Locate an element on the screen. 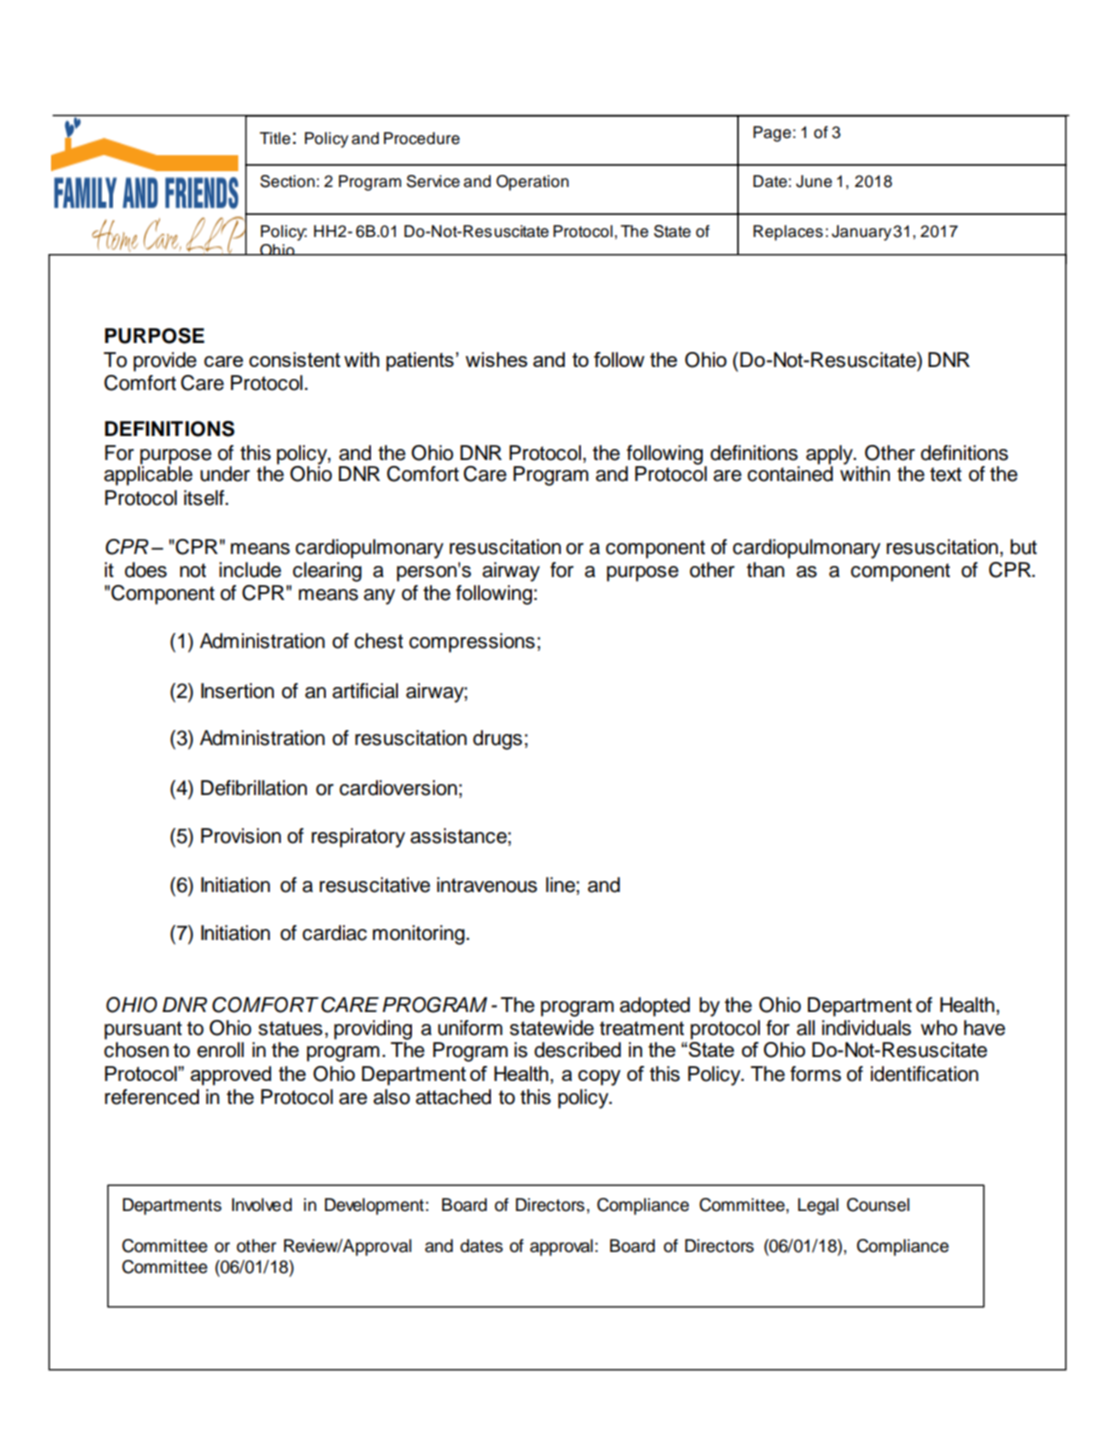 The height and width of the screenshot is (1443, 1115). Operation is located at coordinates (532, 183).
